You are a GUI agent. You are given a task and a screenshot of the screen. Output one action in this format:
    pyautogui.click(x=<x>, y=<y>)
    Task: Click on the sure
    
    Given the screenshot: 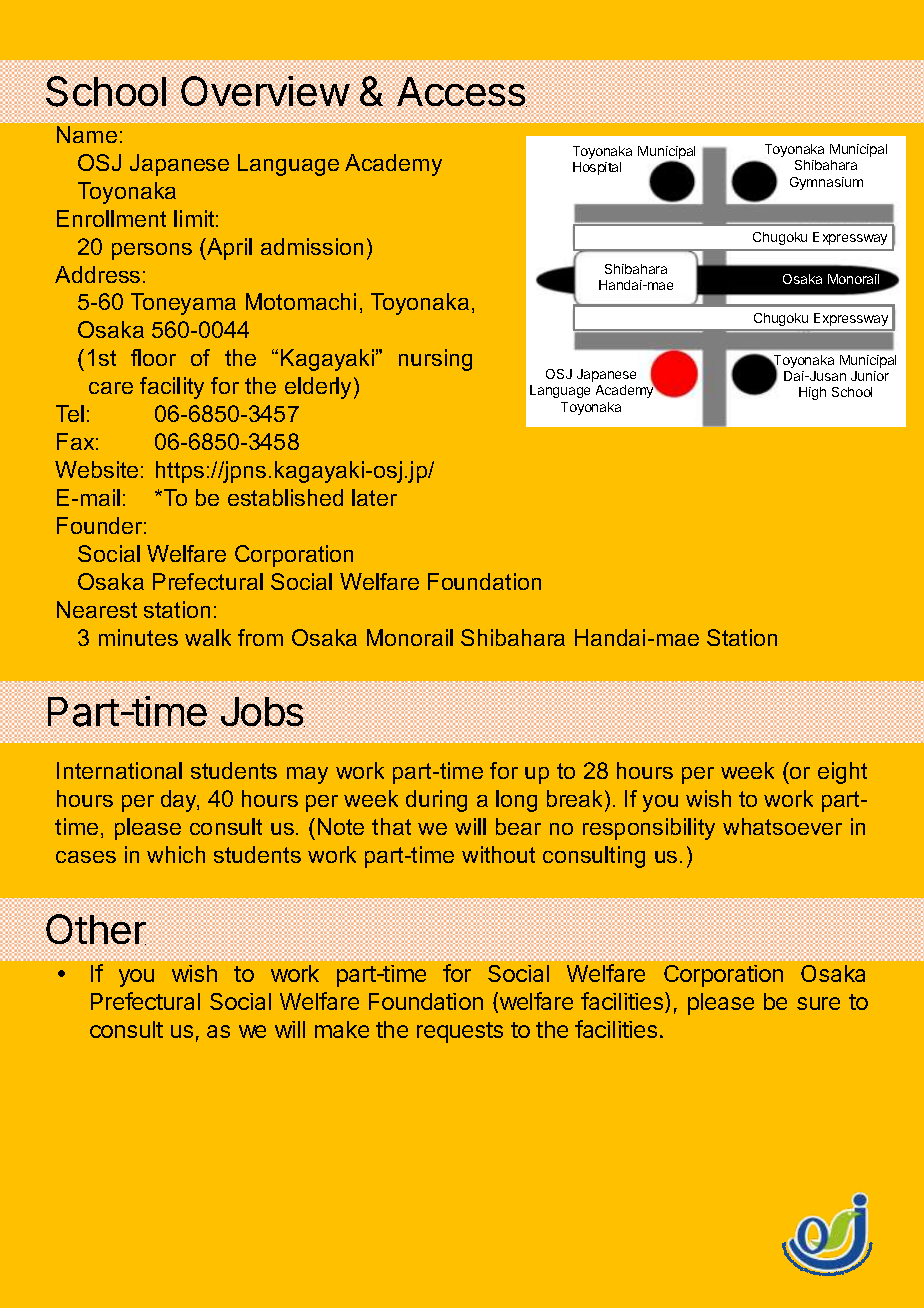 What is the action you would take?
    pyautogui.click(x=818, y=1003)
